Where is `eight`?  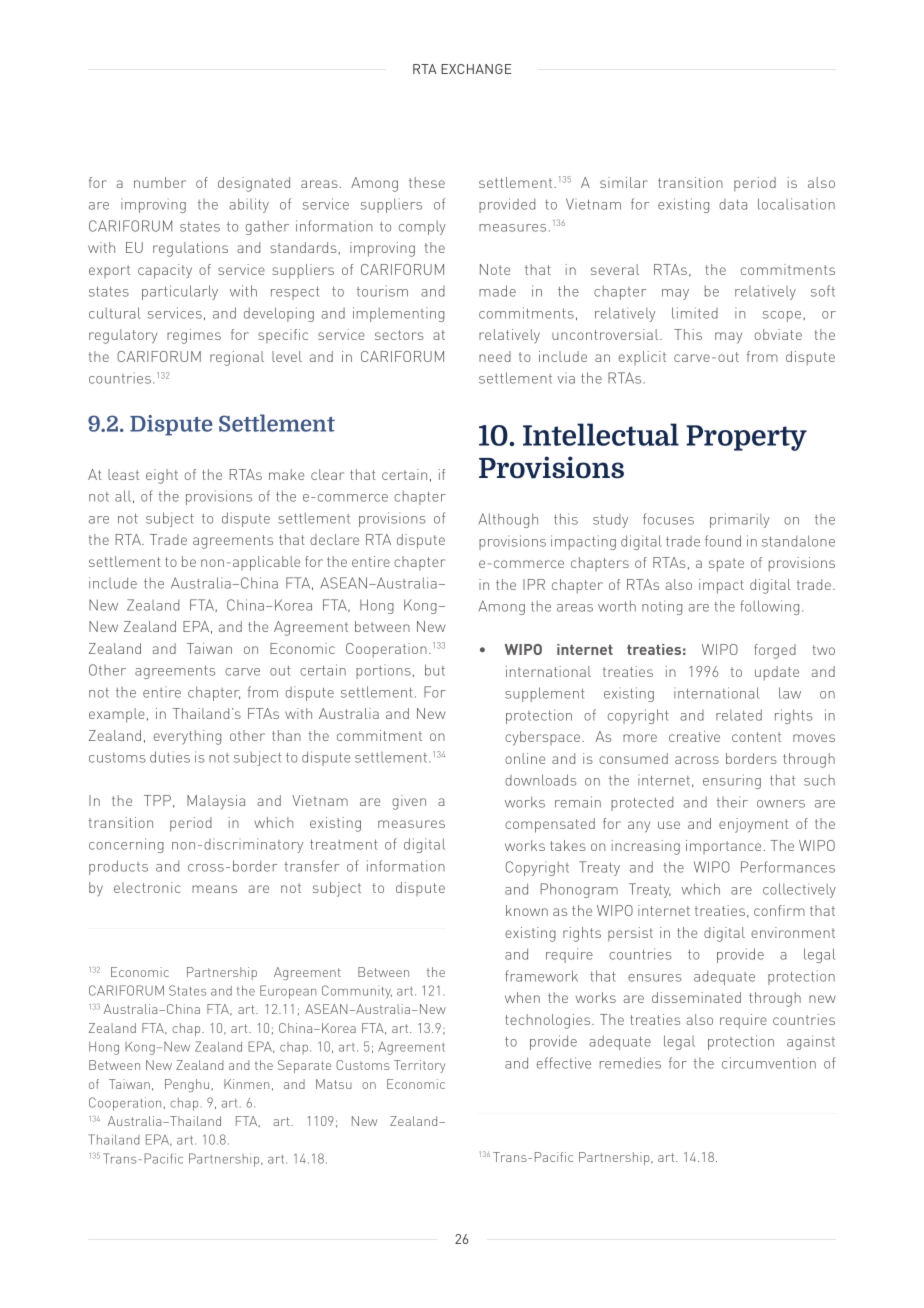
eight is located at coordinates (162, 476).
